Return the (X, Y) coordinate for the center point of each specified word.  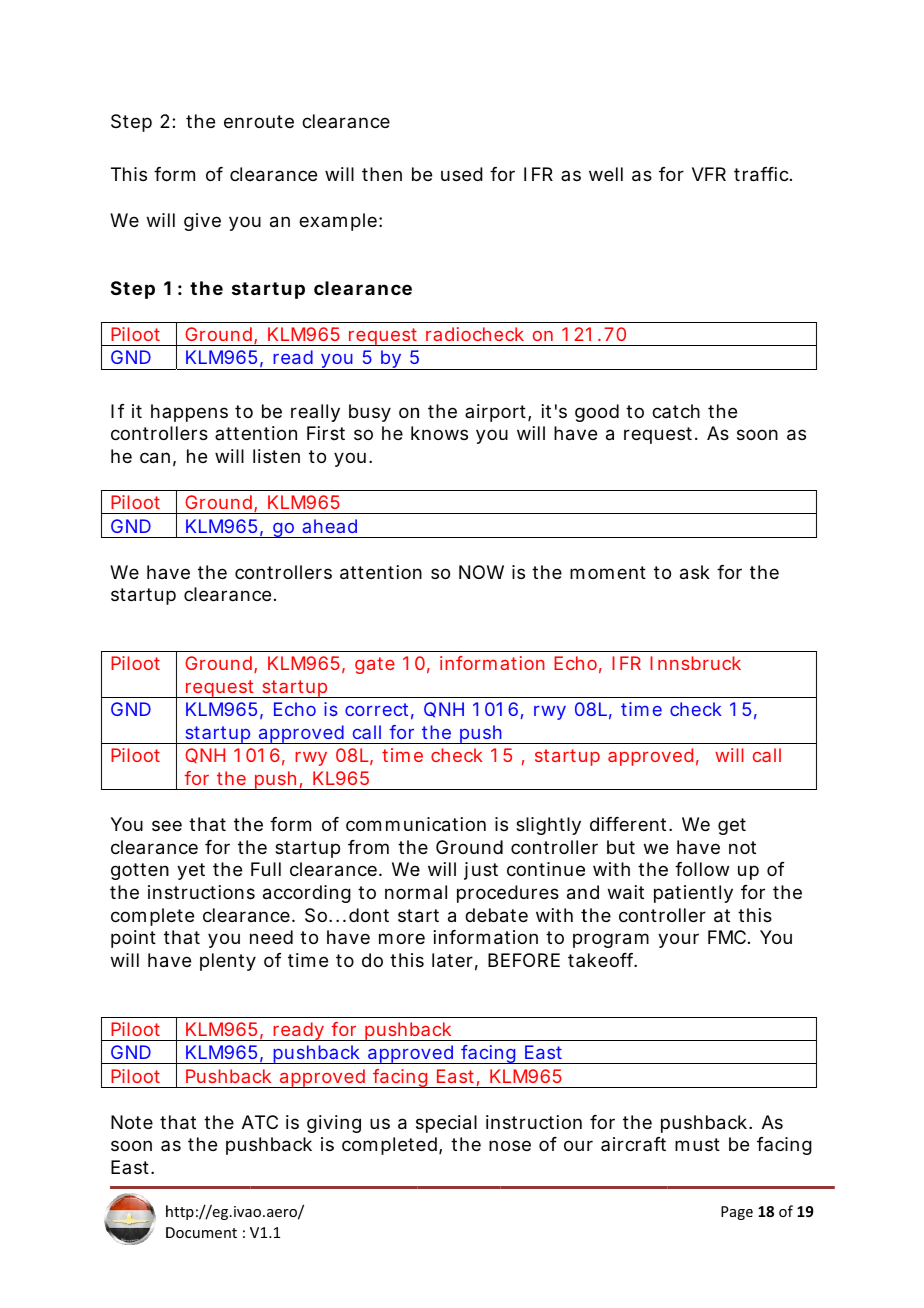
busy (370, 413)
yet (191, 871)
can (155, 458)
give (202, 222)
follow (702, 869)
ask (695, 572)
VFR (709, 174)
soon (131, 1145)
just (481, 871)
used (462, 174)
